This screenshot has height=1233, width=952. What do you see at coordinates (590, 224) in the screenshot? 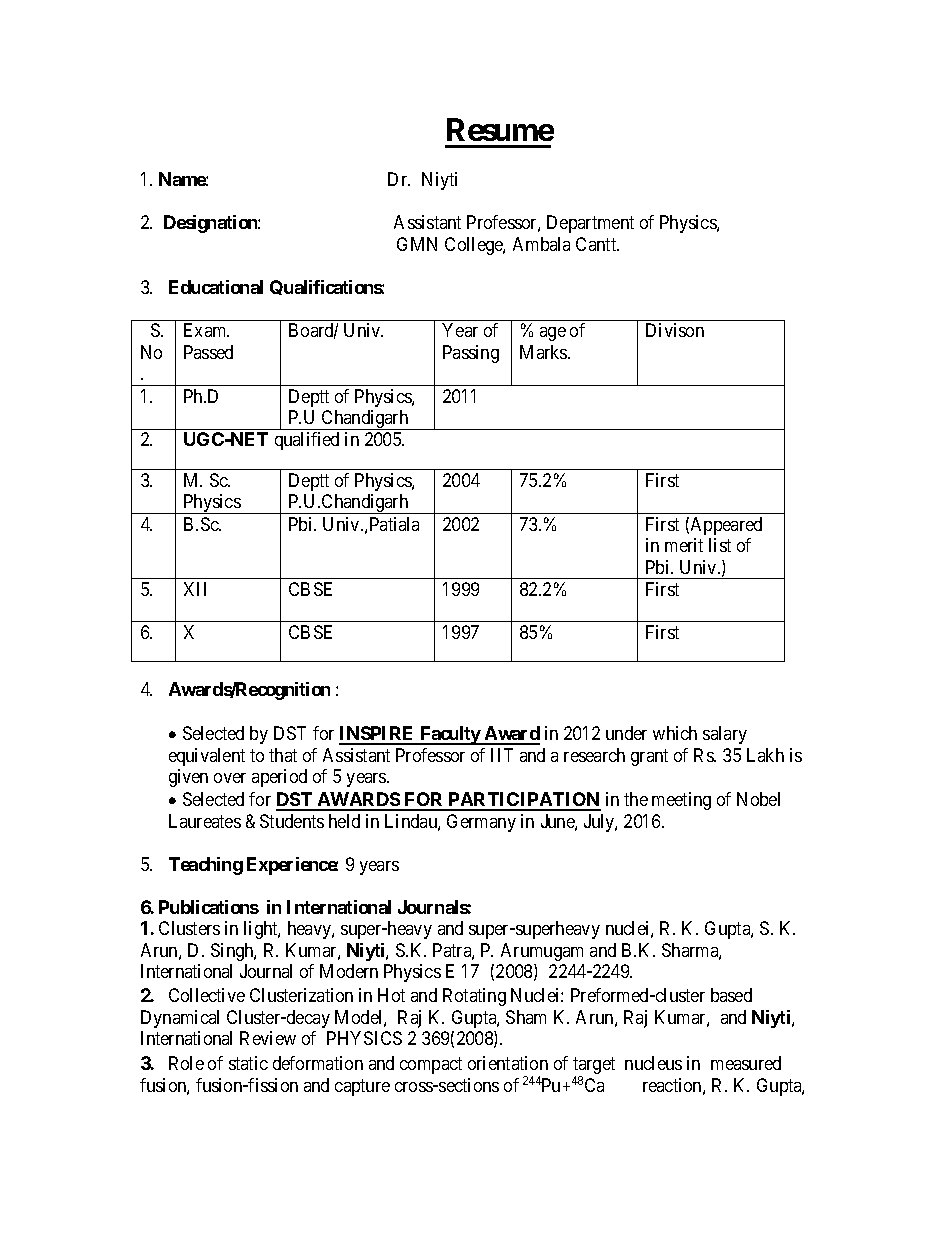
I see `Department` at bounding box center [590, 224].
